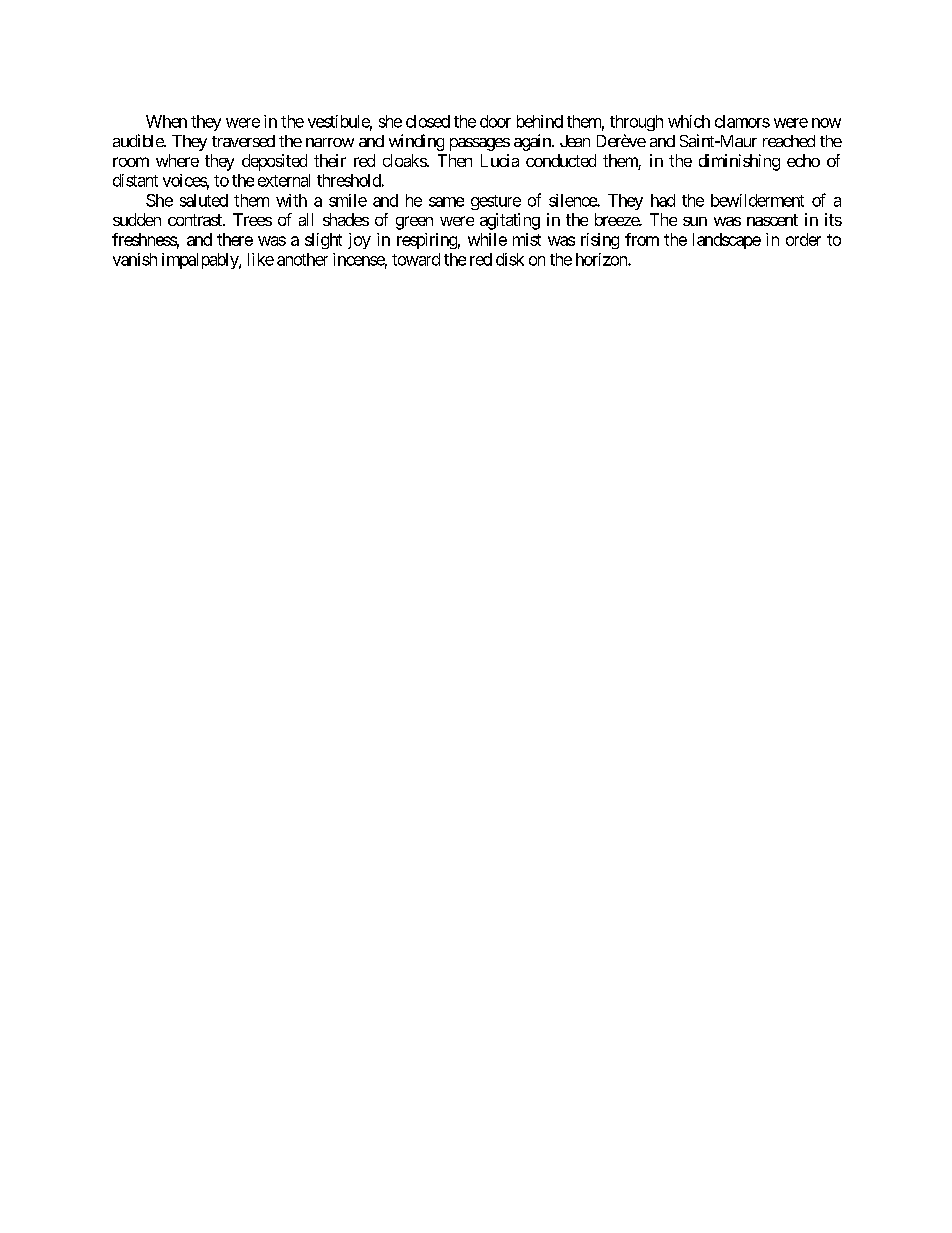 This image has height=1233, width=952. Describe the element at coordinates (495, 121) in the image. I see `door` at that location.
